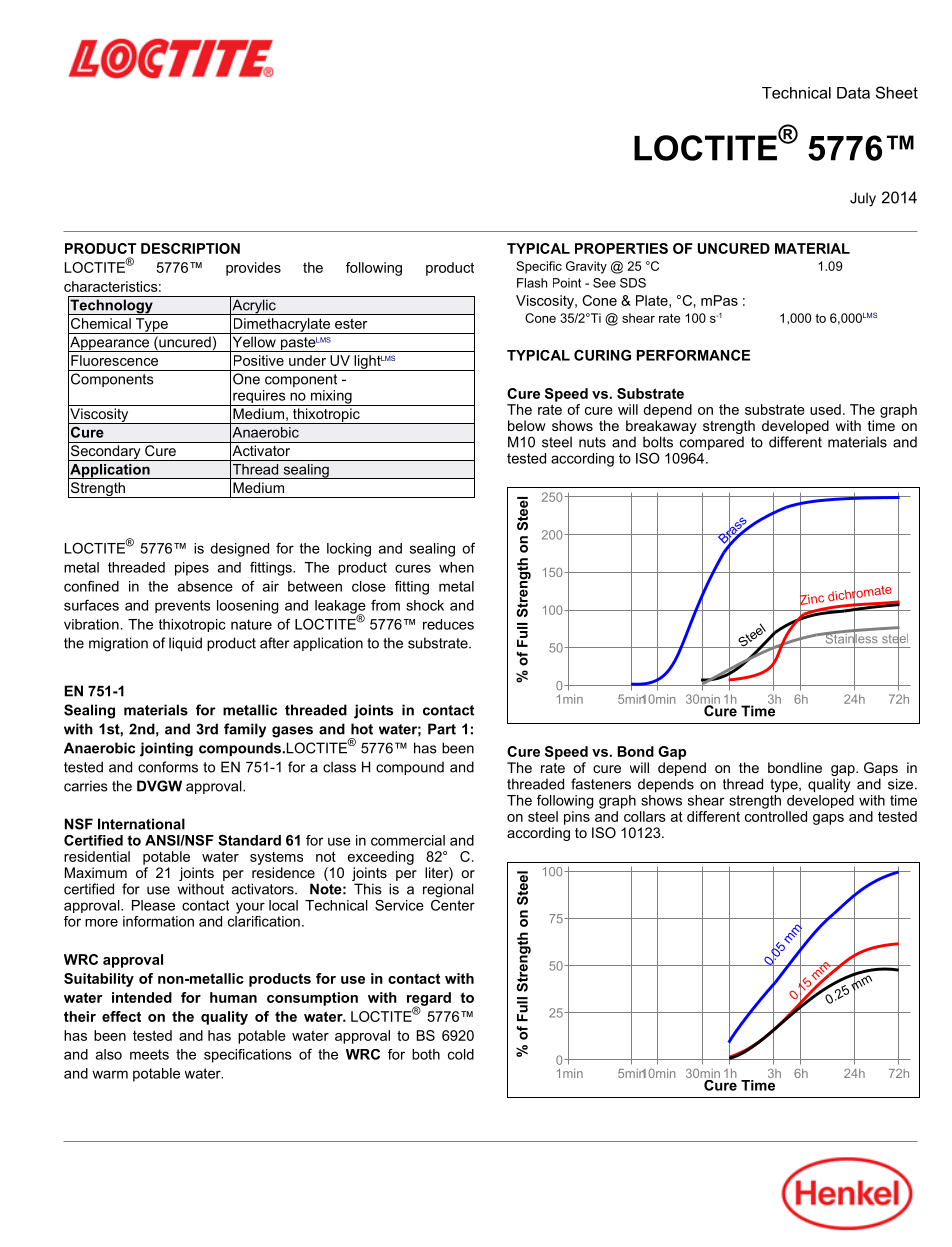  What do you see at coordinates (190, 248) in the screenshot?
I see `DESCRIPTION` at bounding box center [190, 248].
